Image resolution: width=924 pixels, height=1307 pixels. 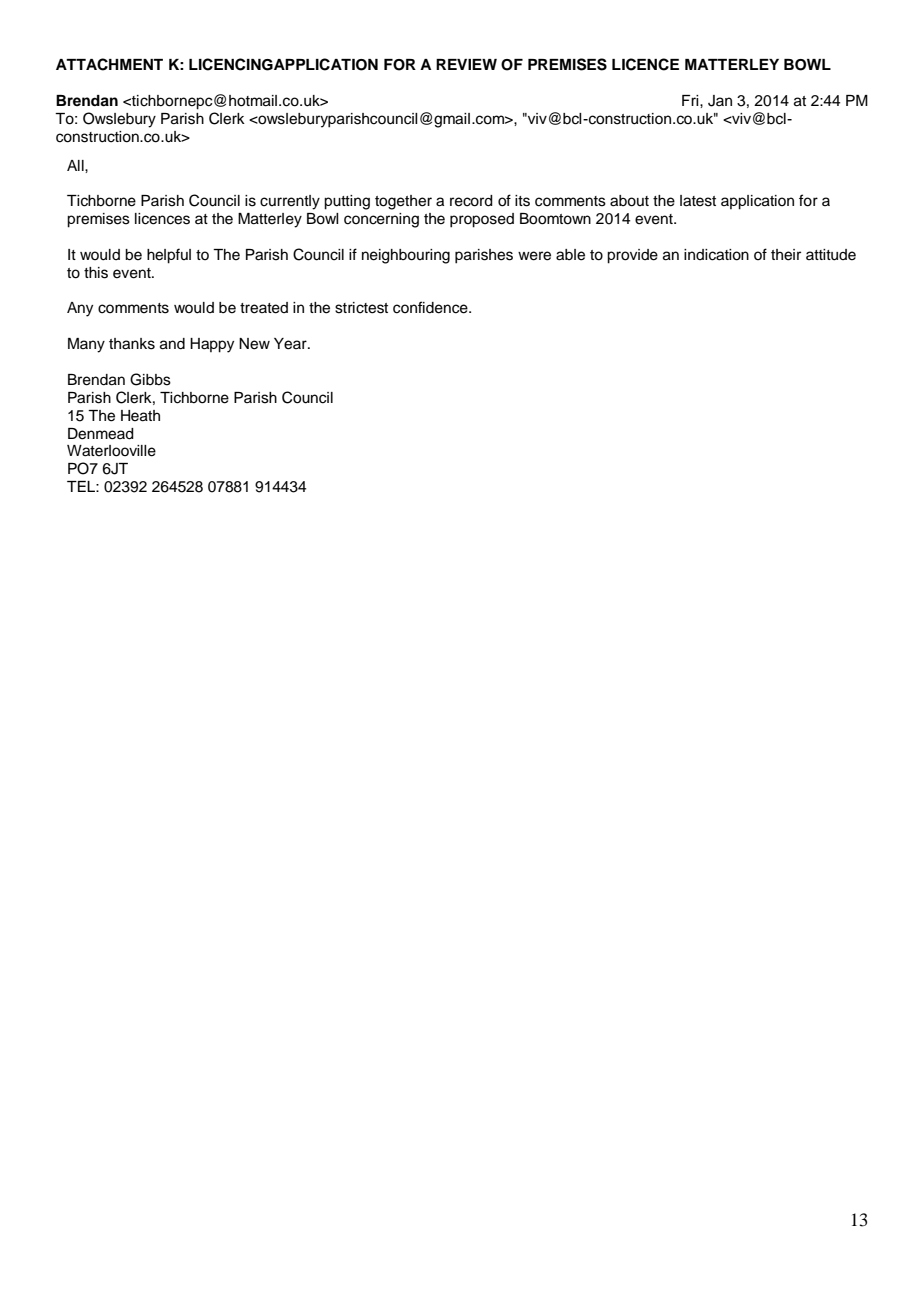 What do you see at coordinates (291, 344) in the screenshot?
I see `Year` at bounding box center [291, 344].
